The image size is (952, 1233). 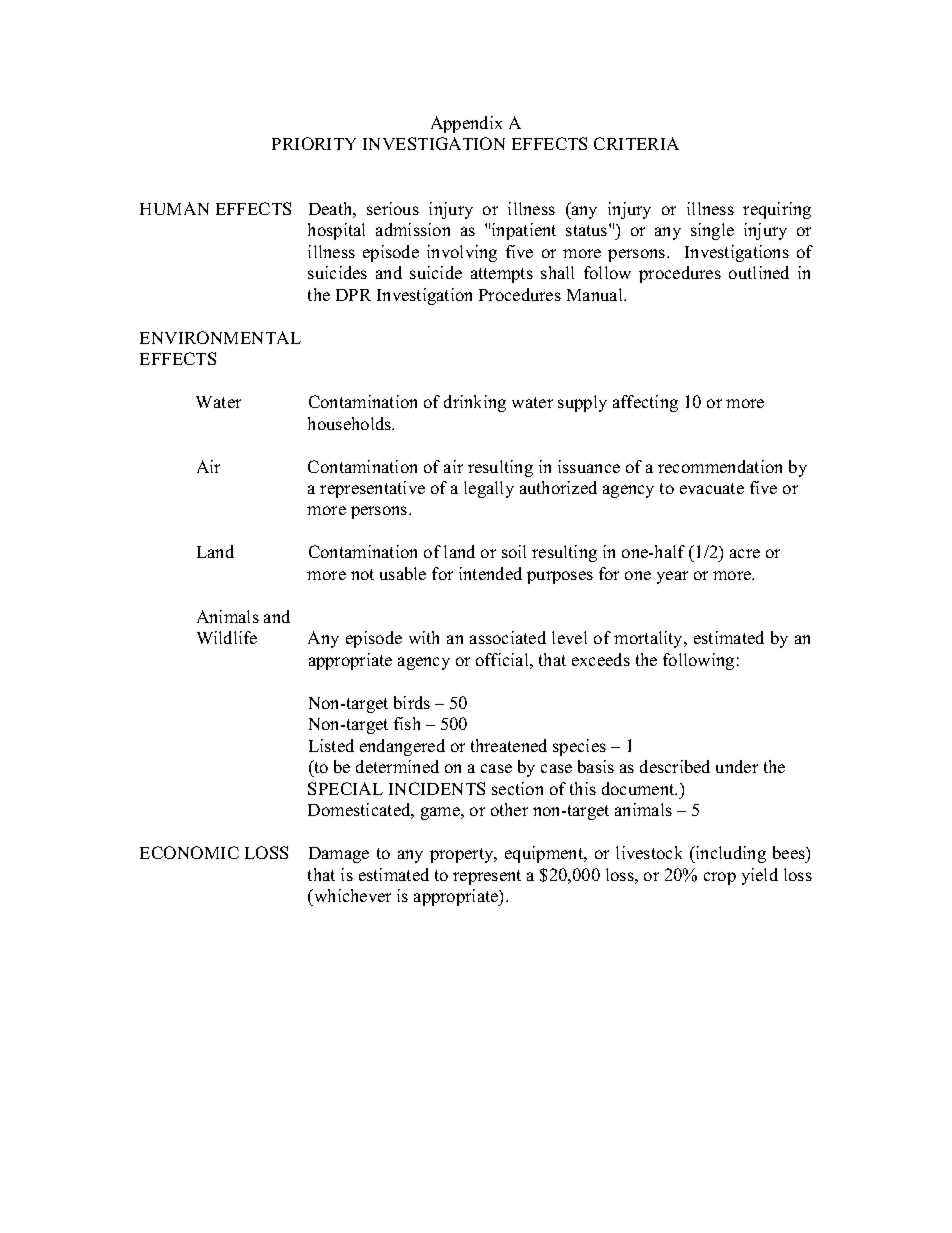 What do you see at coordinates (502, 275) in the screenshot?
I see `attempts` at bounding box center [502, 275].
